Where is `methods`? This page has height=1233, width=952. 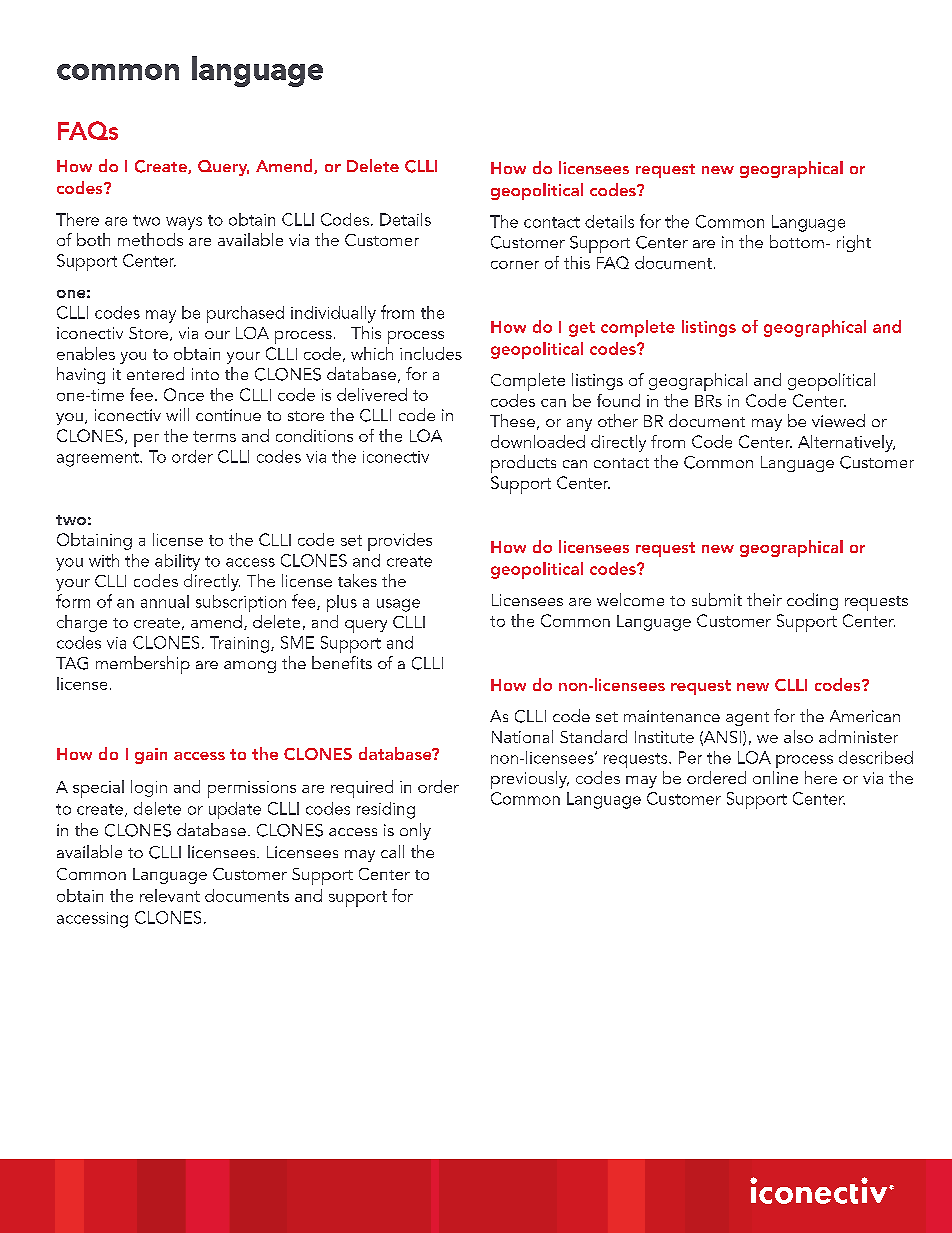 methods is located at coordinates (150, 239).
